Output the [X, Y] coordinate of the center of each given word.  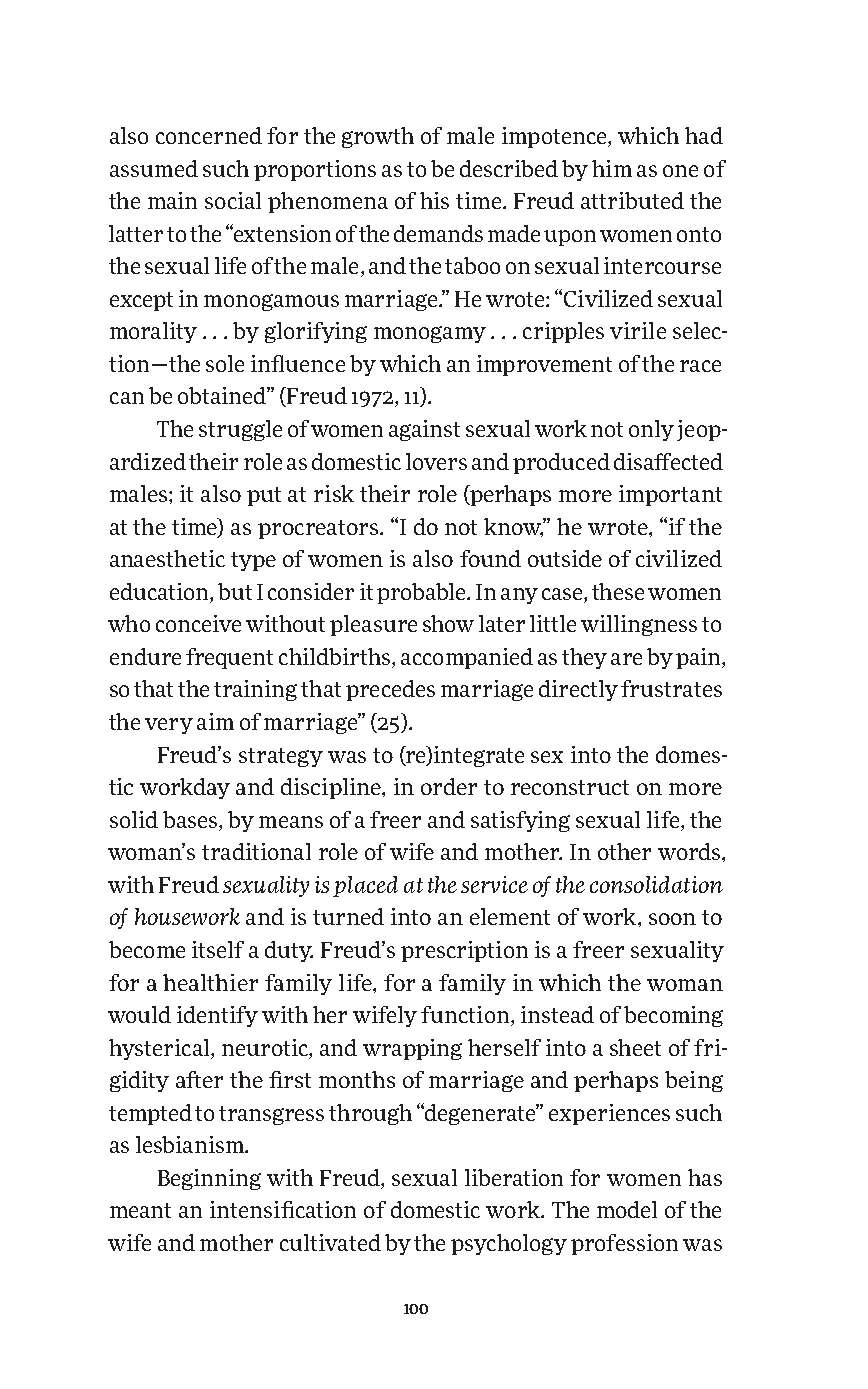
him [612, 168]
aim [215, 721]
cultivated [330, 1242]
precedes [390, 690]
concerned [209, 135]
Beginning [209, 1179]
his [434, 200]
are [626, 659]
